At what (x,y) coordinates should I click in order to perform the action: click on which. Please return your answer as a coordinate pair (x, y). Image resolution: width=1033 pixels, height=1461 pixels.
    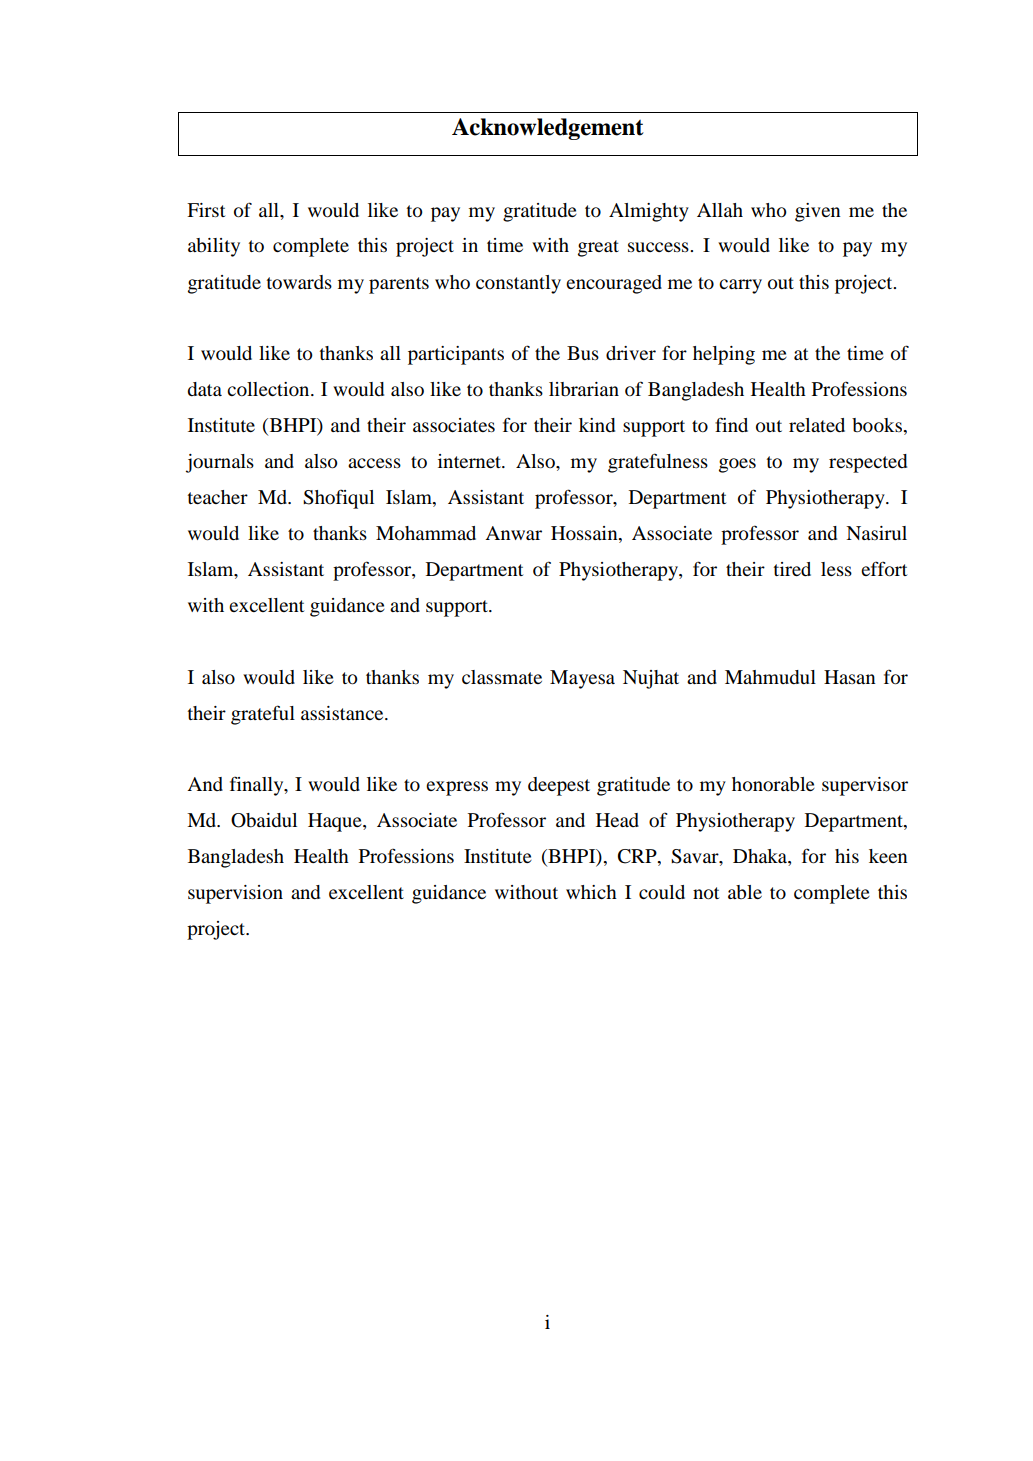
    Looking at the image, I should click on (591, 892).
